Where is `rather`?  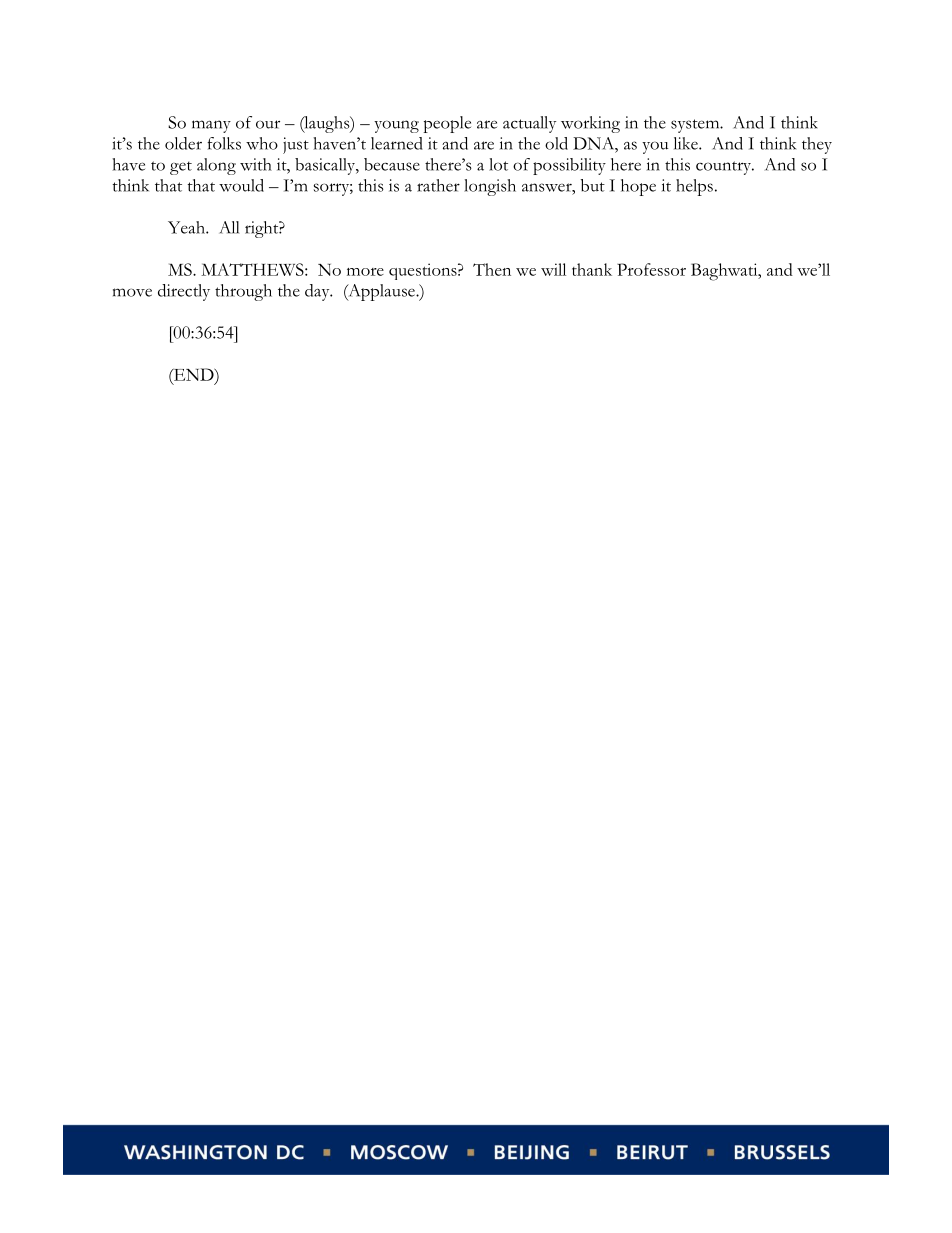
rather is located at coordinates (438, 185).
